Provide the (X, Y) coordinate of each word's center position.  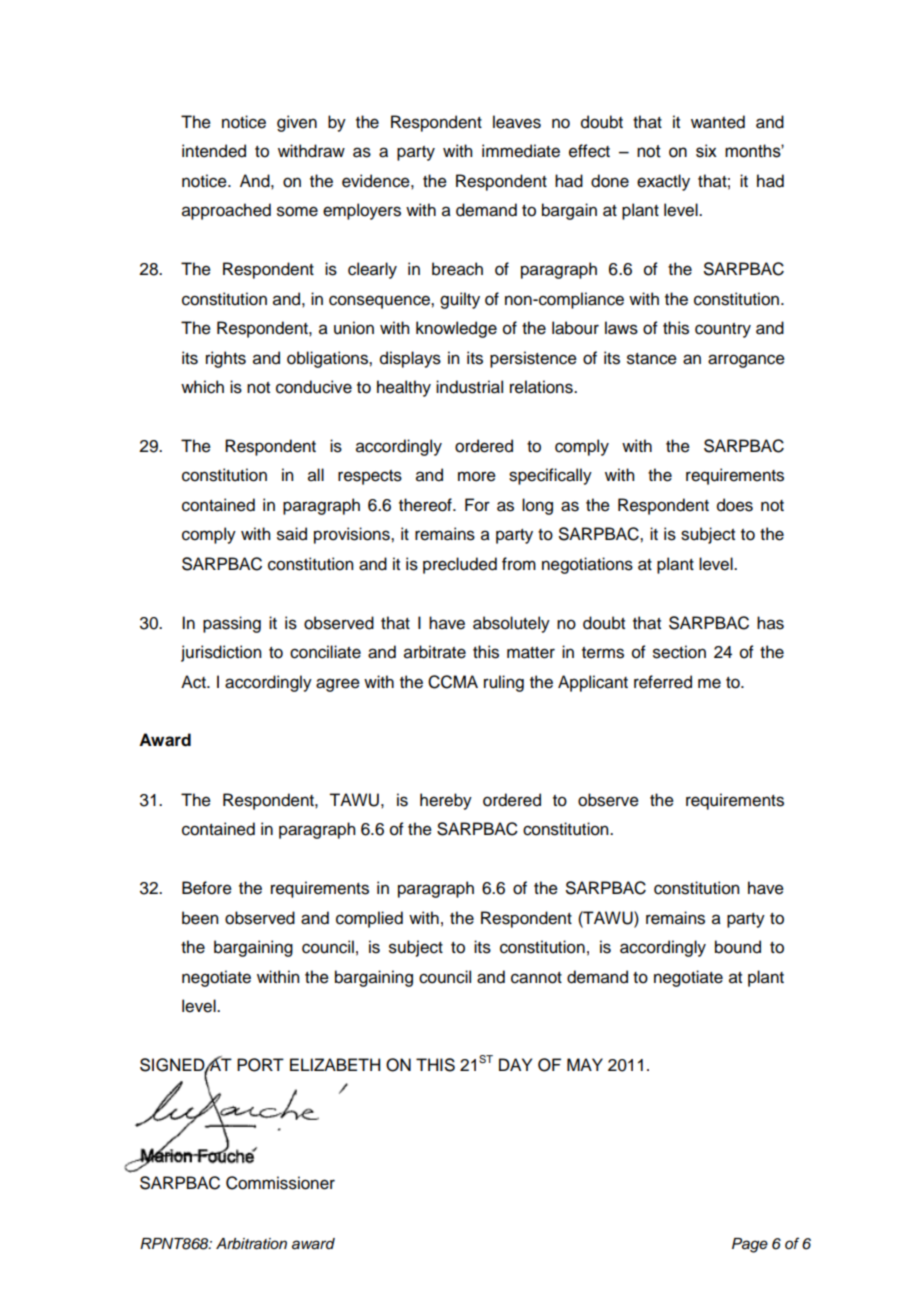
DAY (515, 1064)
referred (663, 682)
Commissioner (280, 1183)
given (297, 123)
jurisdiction (221, 653)
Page (750, 1245)
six (706, 151)
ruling (504, 683)
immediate (521, 151)
